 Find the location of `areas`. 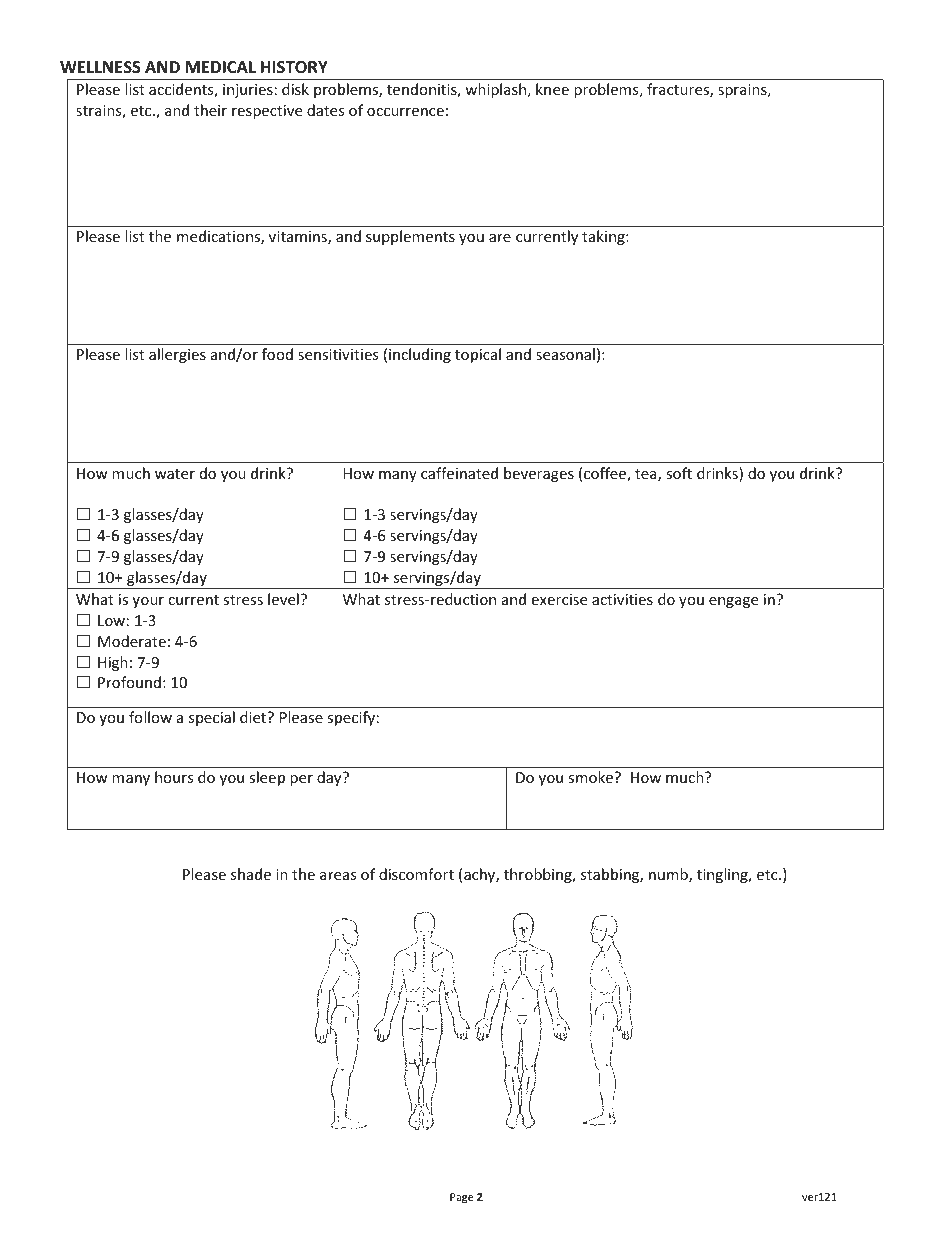

areas is located at coordinates (338, 876).
